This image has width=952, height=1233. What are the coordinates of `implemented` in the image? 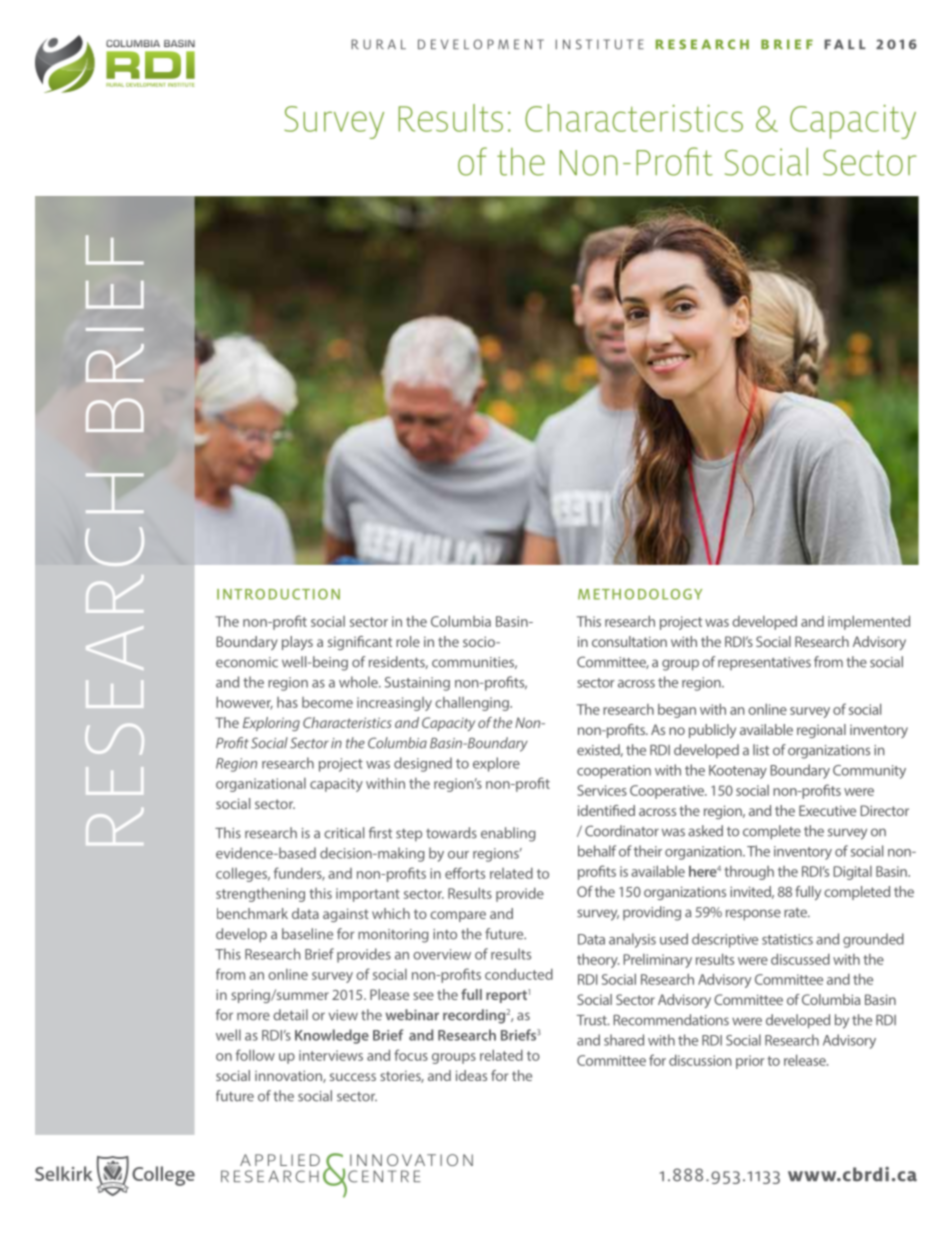 It's located at (869, 622).
